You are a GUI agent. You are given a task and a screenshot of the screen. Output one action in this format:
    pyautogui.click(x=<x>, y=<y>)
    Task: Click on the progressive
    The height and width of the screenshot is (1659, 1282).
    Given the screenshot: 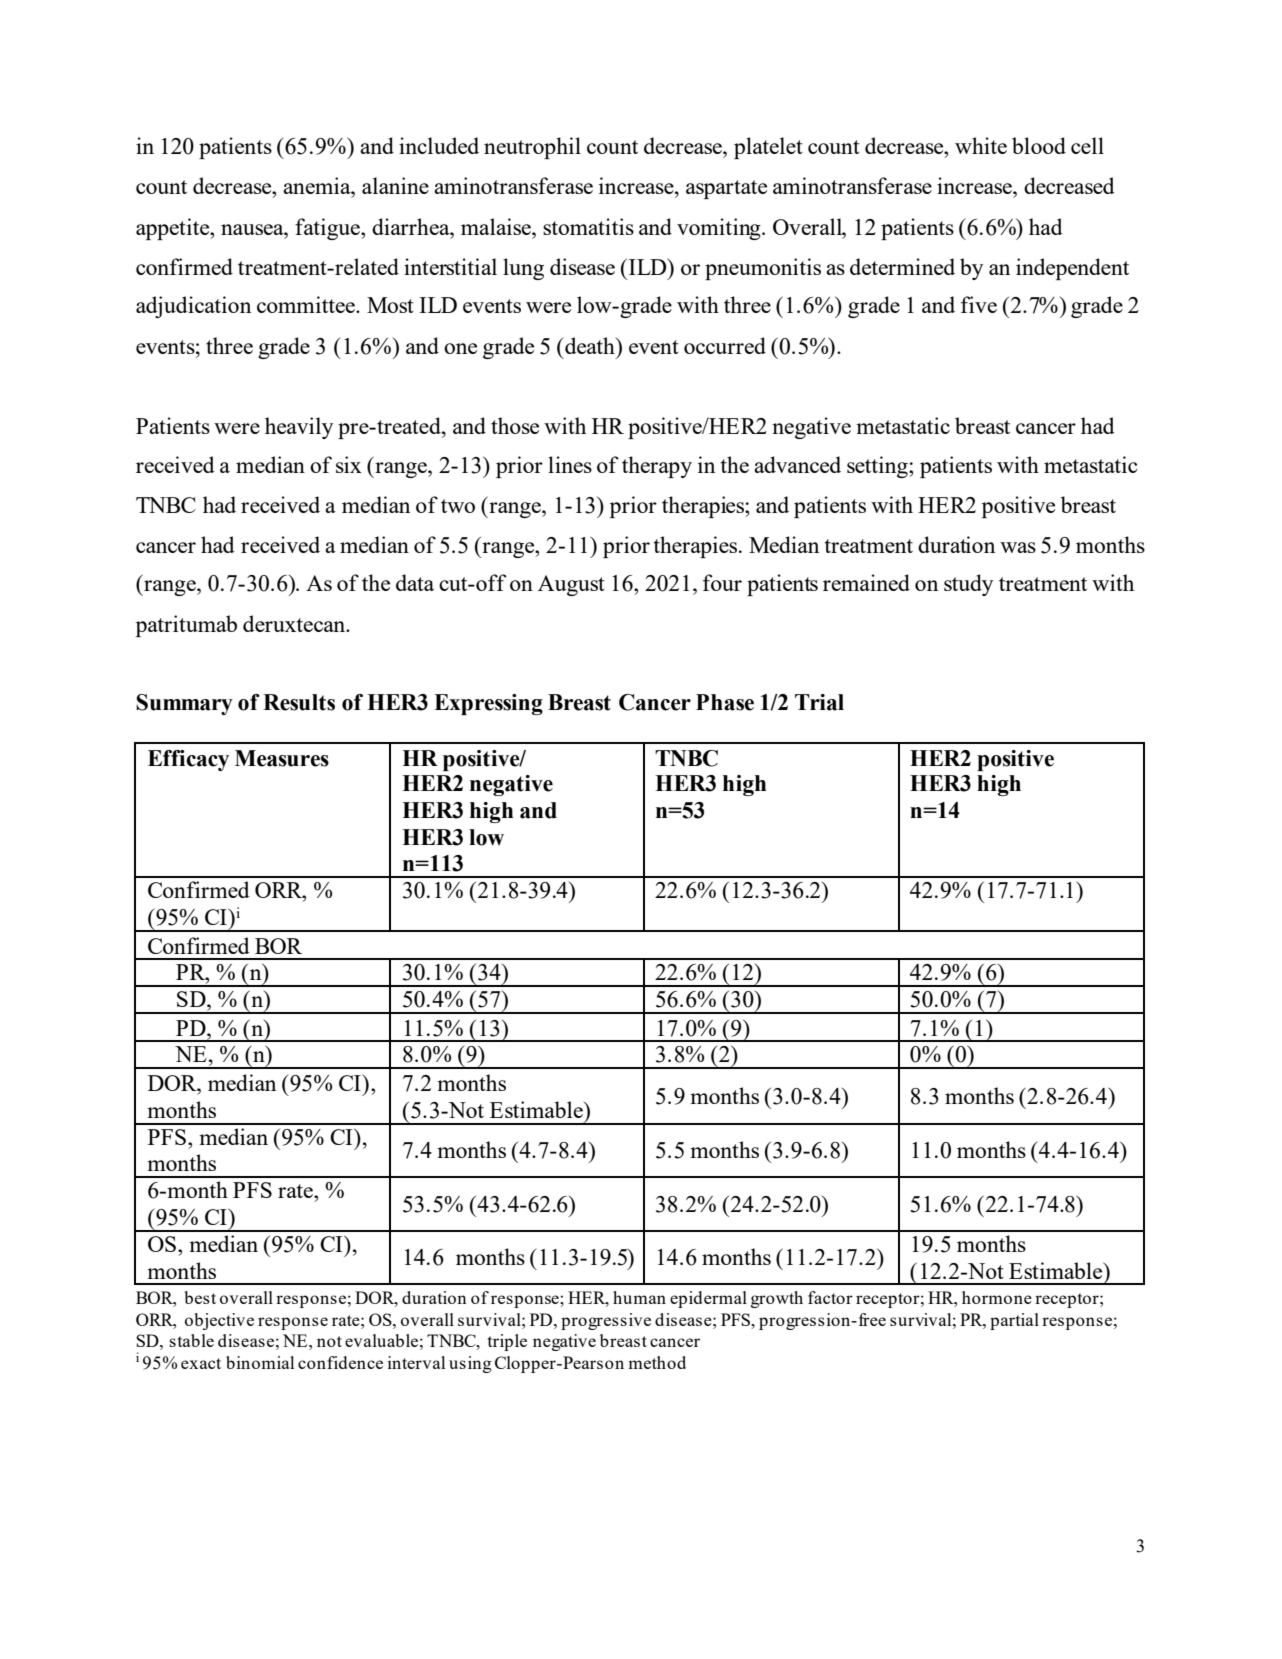 What is the action you would take?
    pyautogui.click(x=606, y=1321)
